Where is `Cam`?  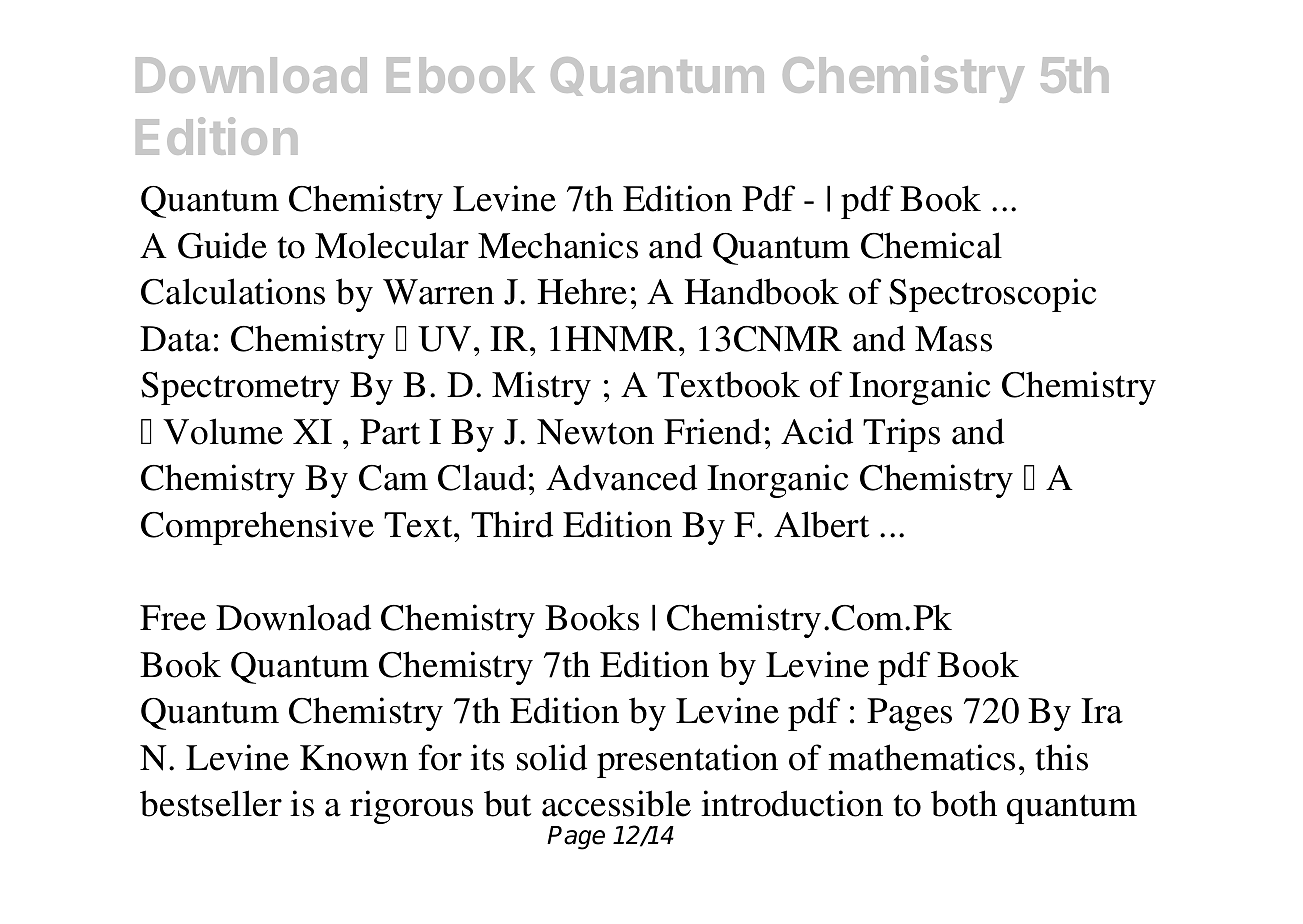
Cam is located at coordinates (393, 478).
